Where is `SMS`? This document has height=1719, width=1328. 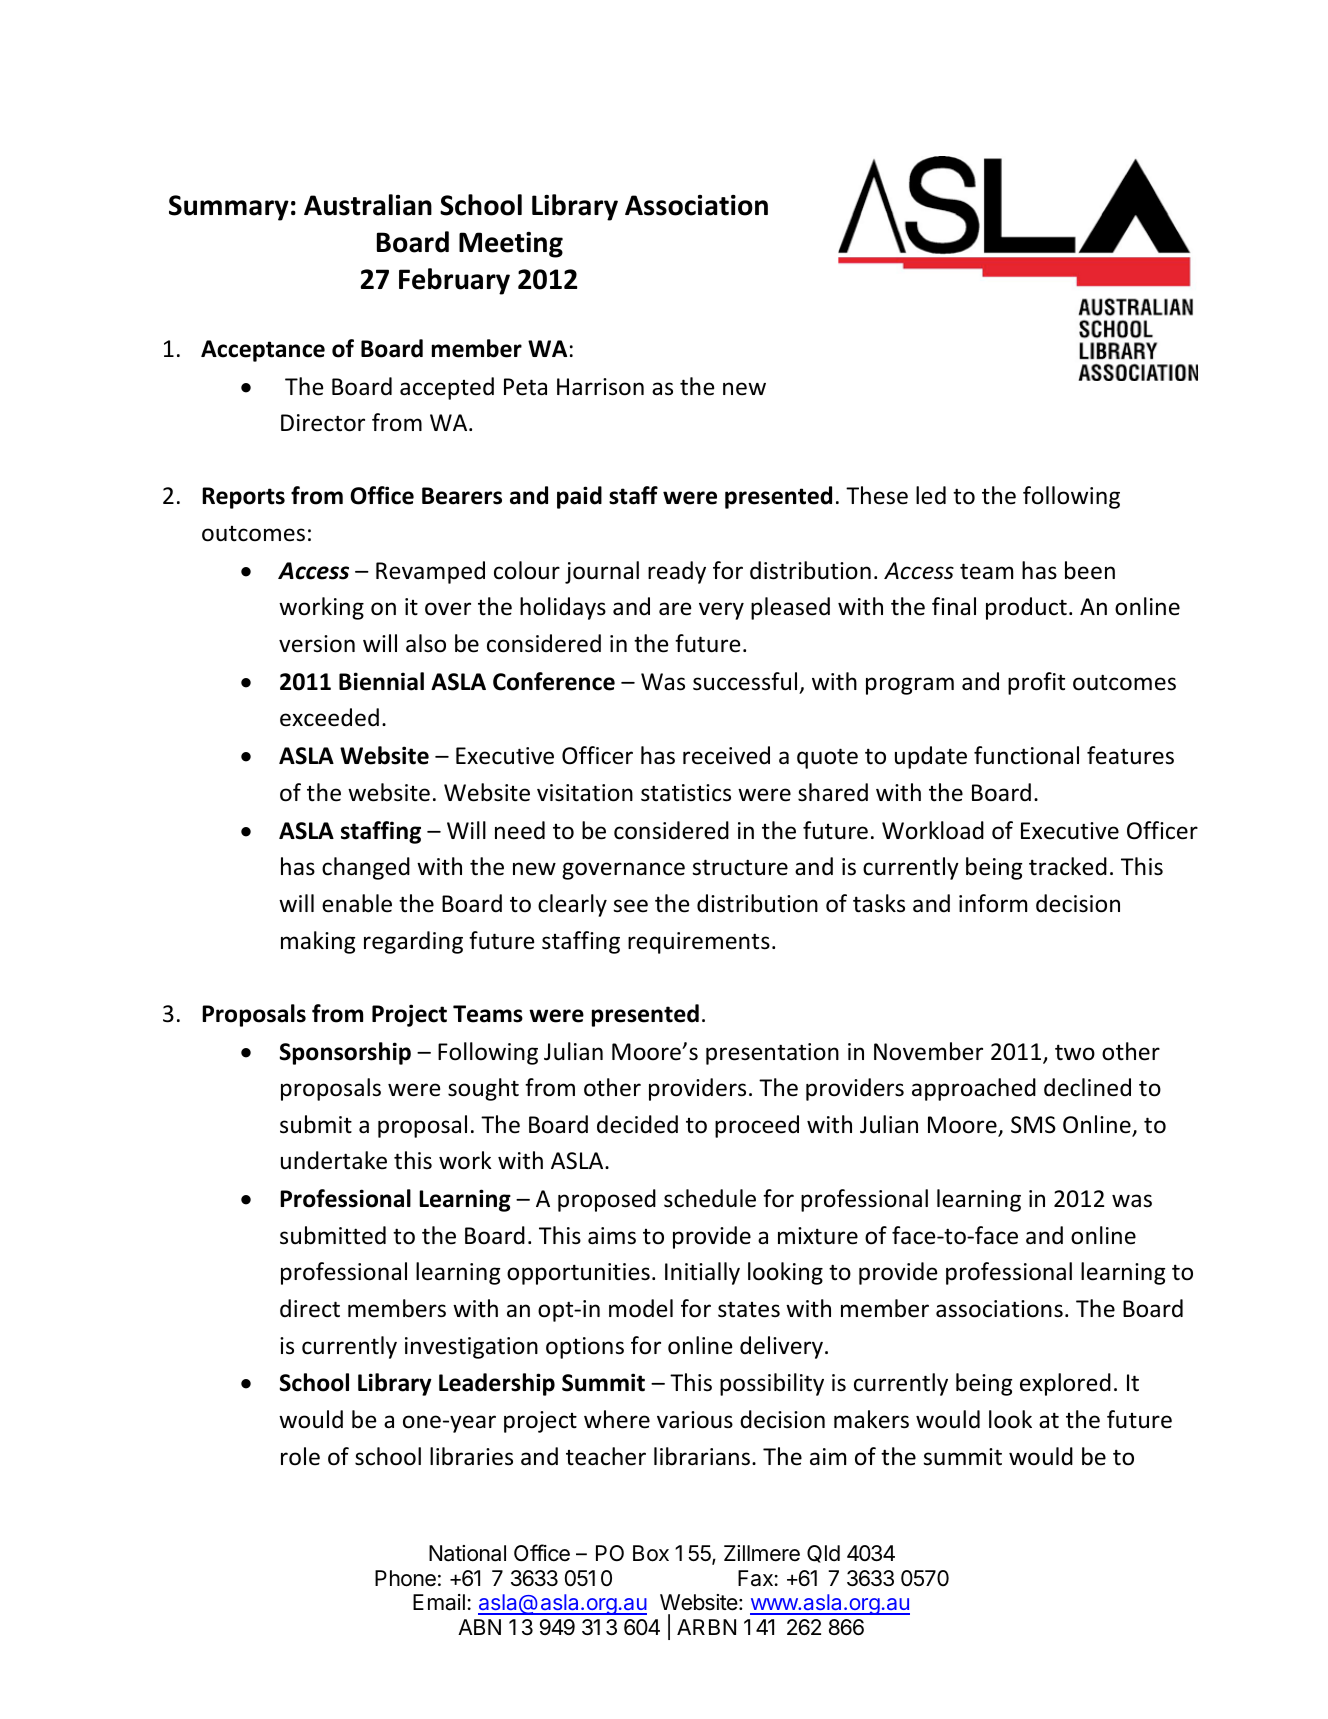 SMS is located at coordinates (1033, 1125).
